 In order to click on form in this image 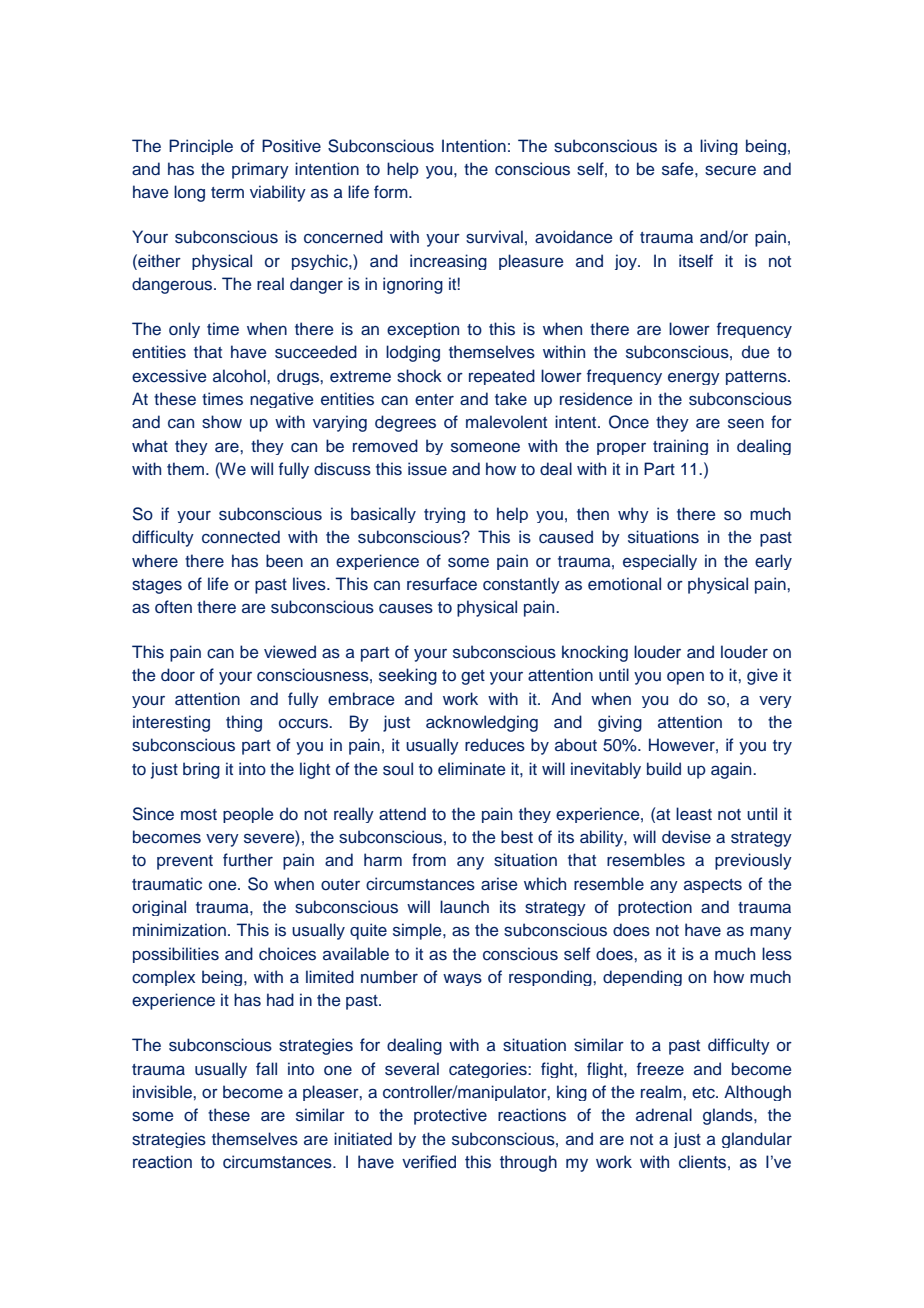, I will do `click(392, 191)`.
